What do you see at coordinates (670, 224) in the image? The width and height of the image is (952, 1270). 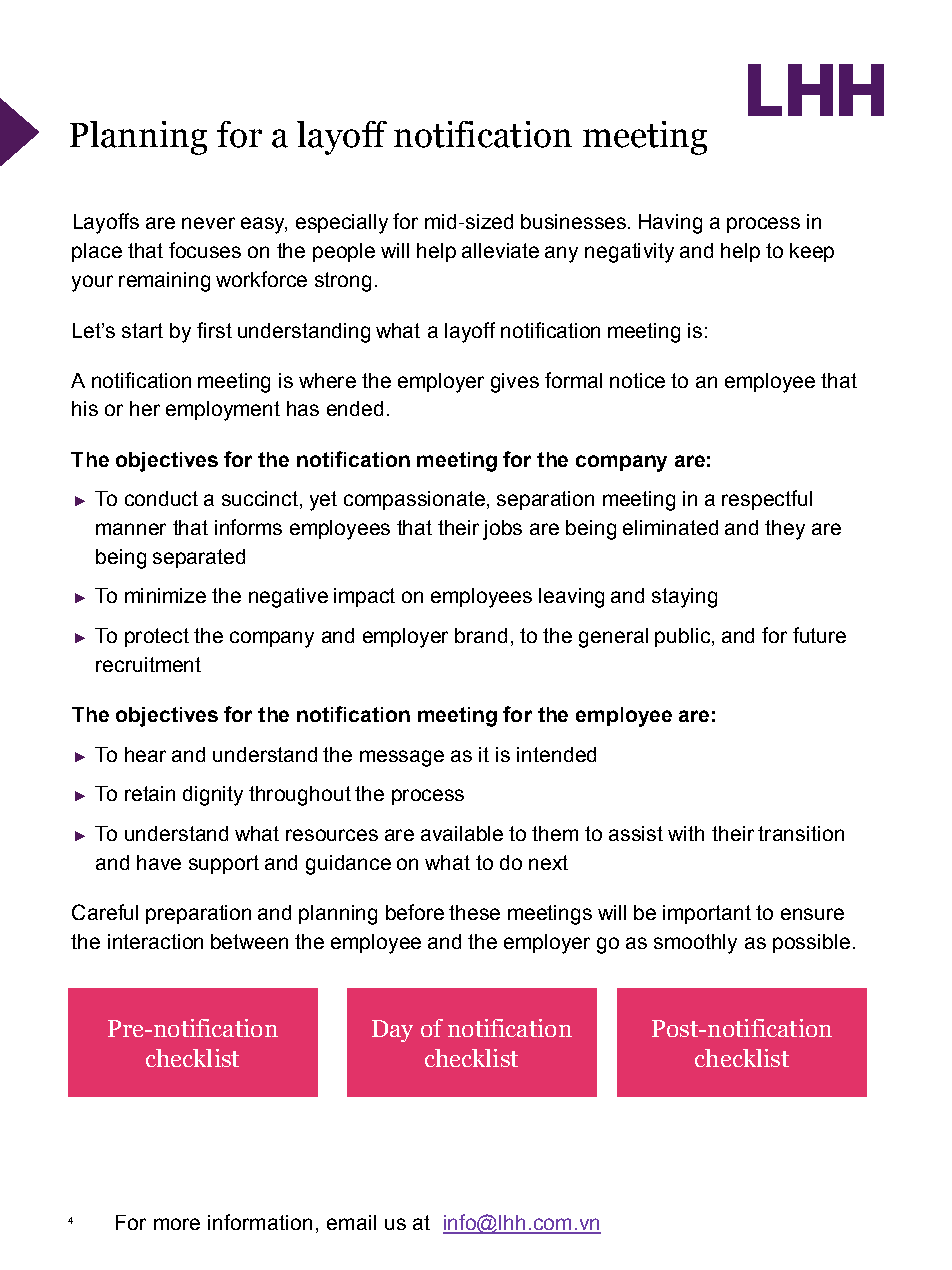 I see `Having` at bounding box center [670, 224].
